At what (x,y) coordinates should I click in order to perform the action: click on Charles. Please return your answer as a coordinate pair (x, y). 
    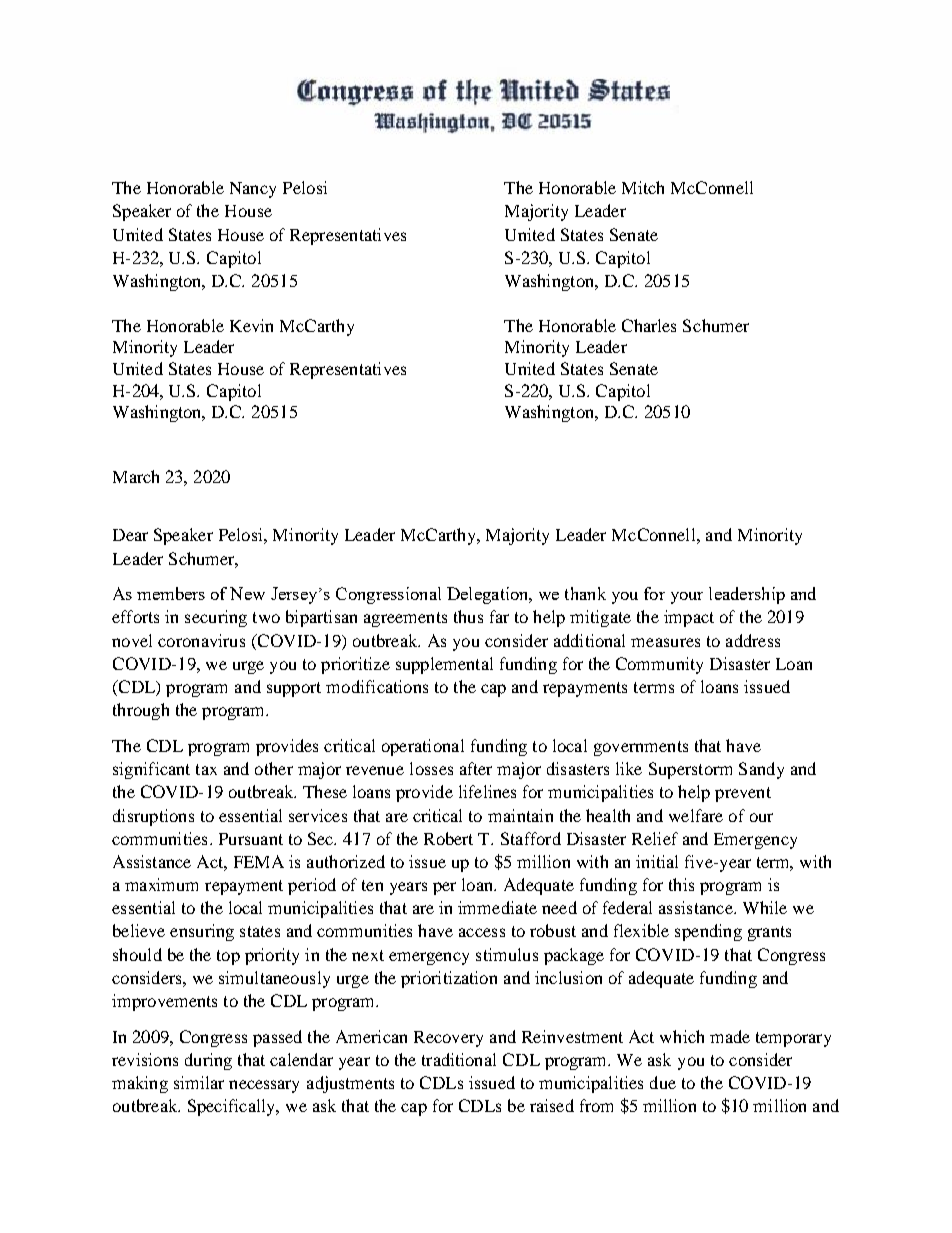
    Looking at the image, I should click on (649, 325).
